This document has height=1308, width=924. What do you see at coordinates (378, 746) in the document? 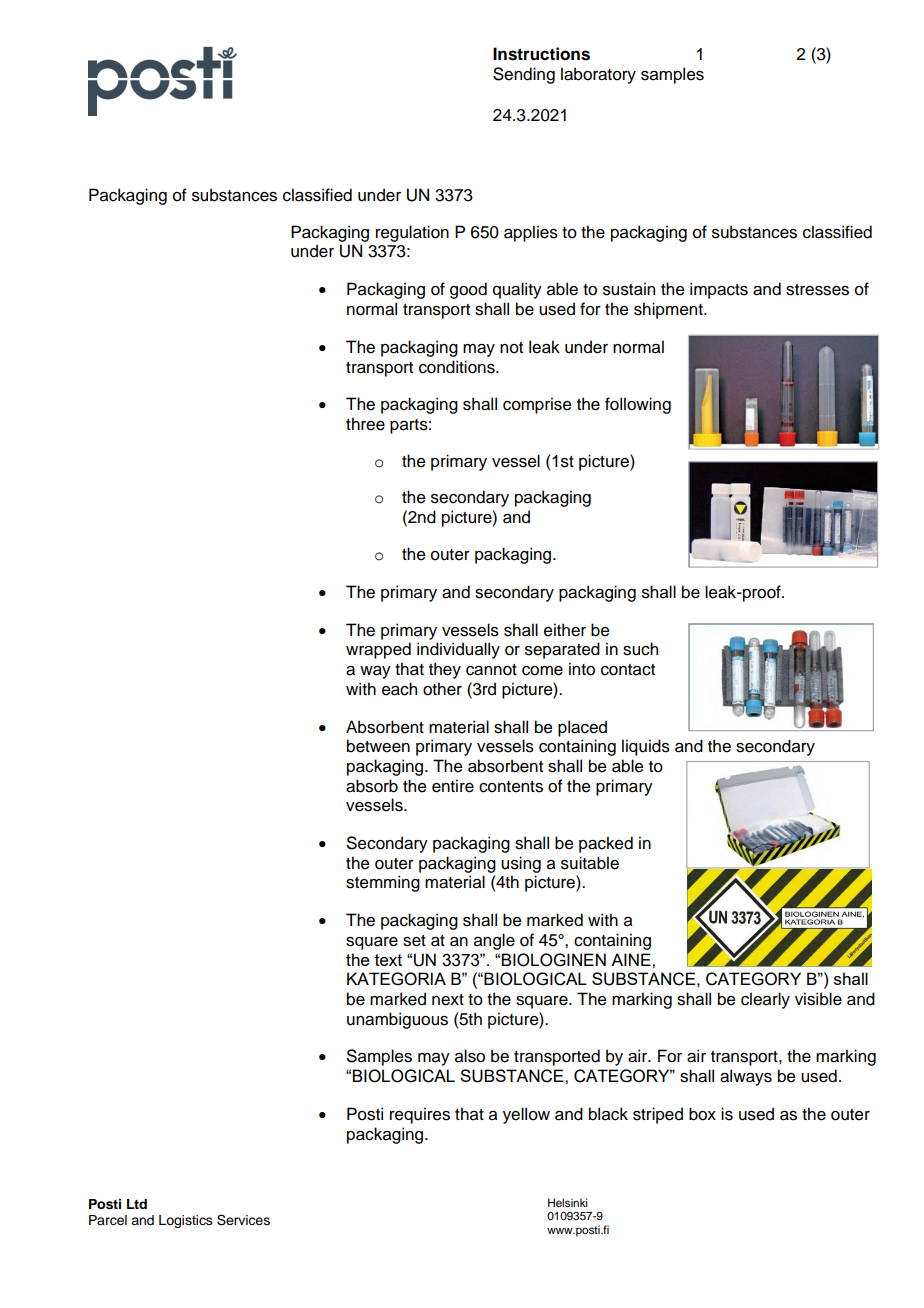
I see `between` at bounding box center [378, 746].
